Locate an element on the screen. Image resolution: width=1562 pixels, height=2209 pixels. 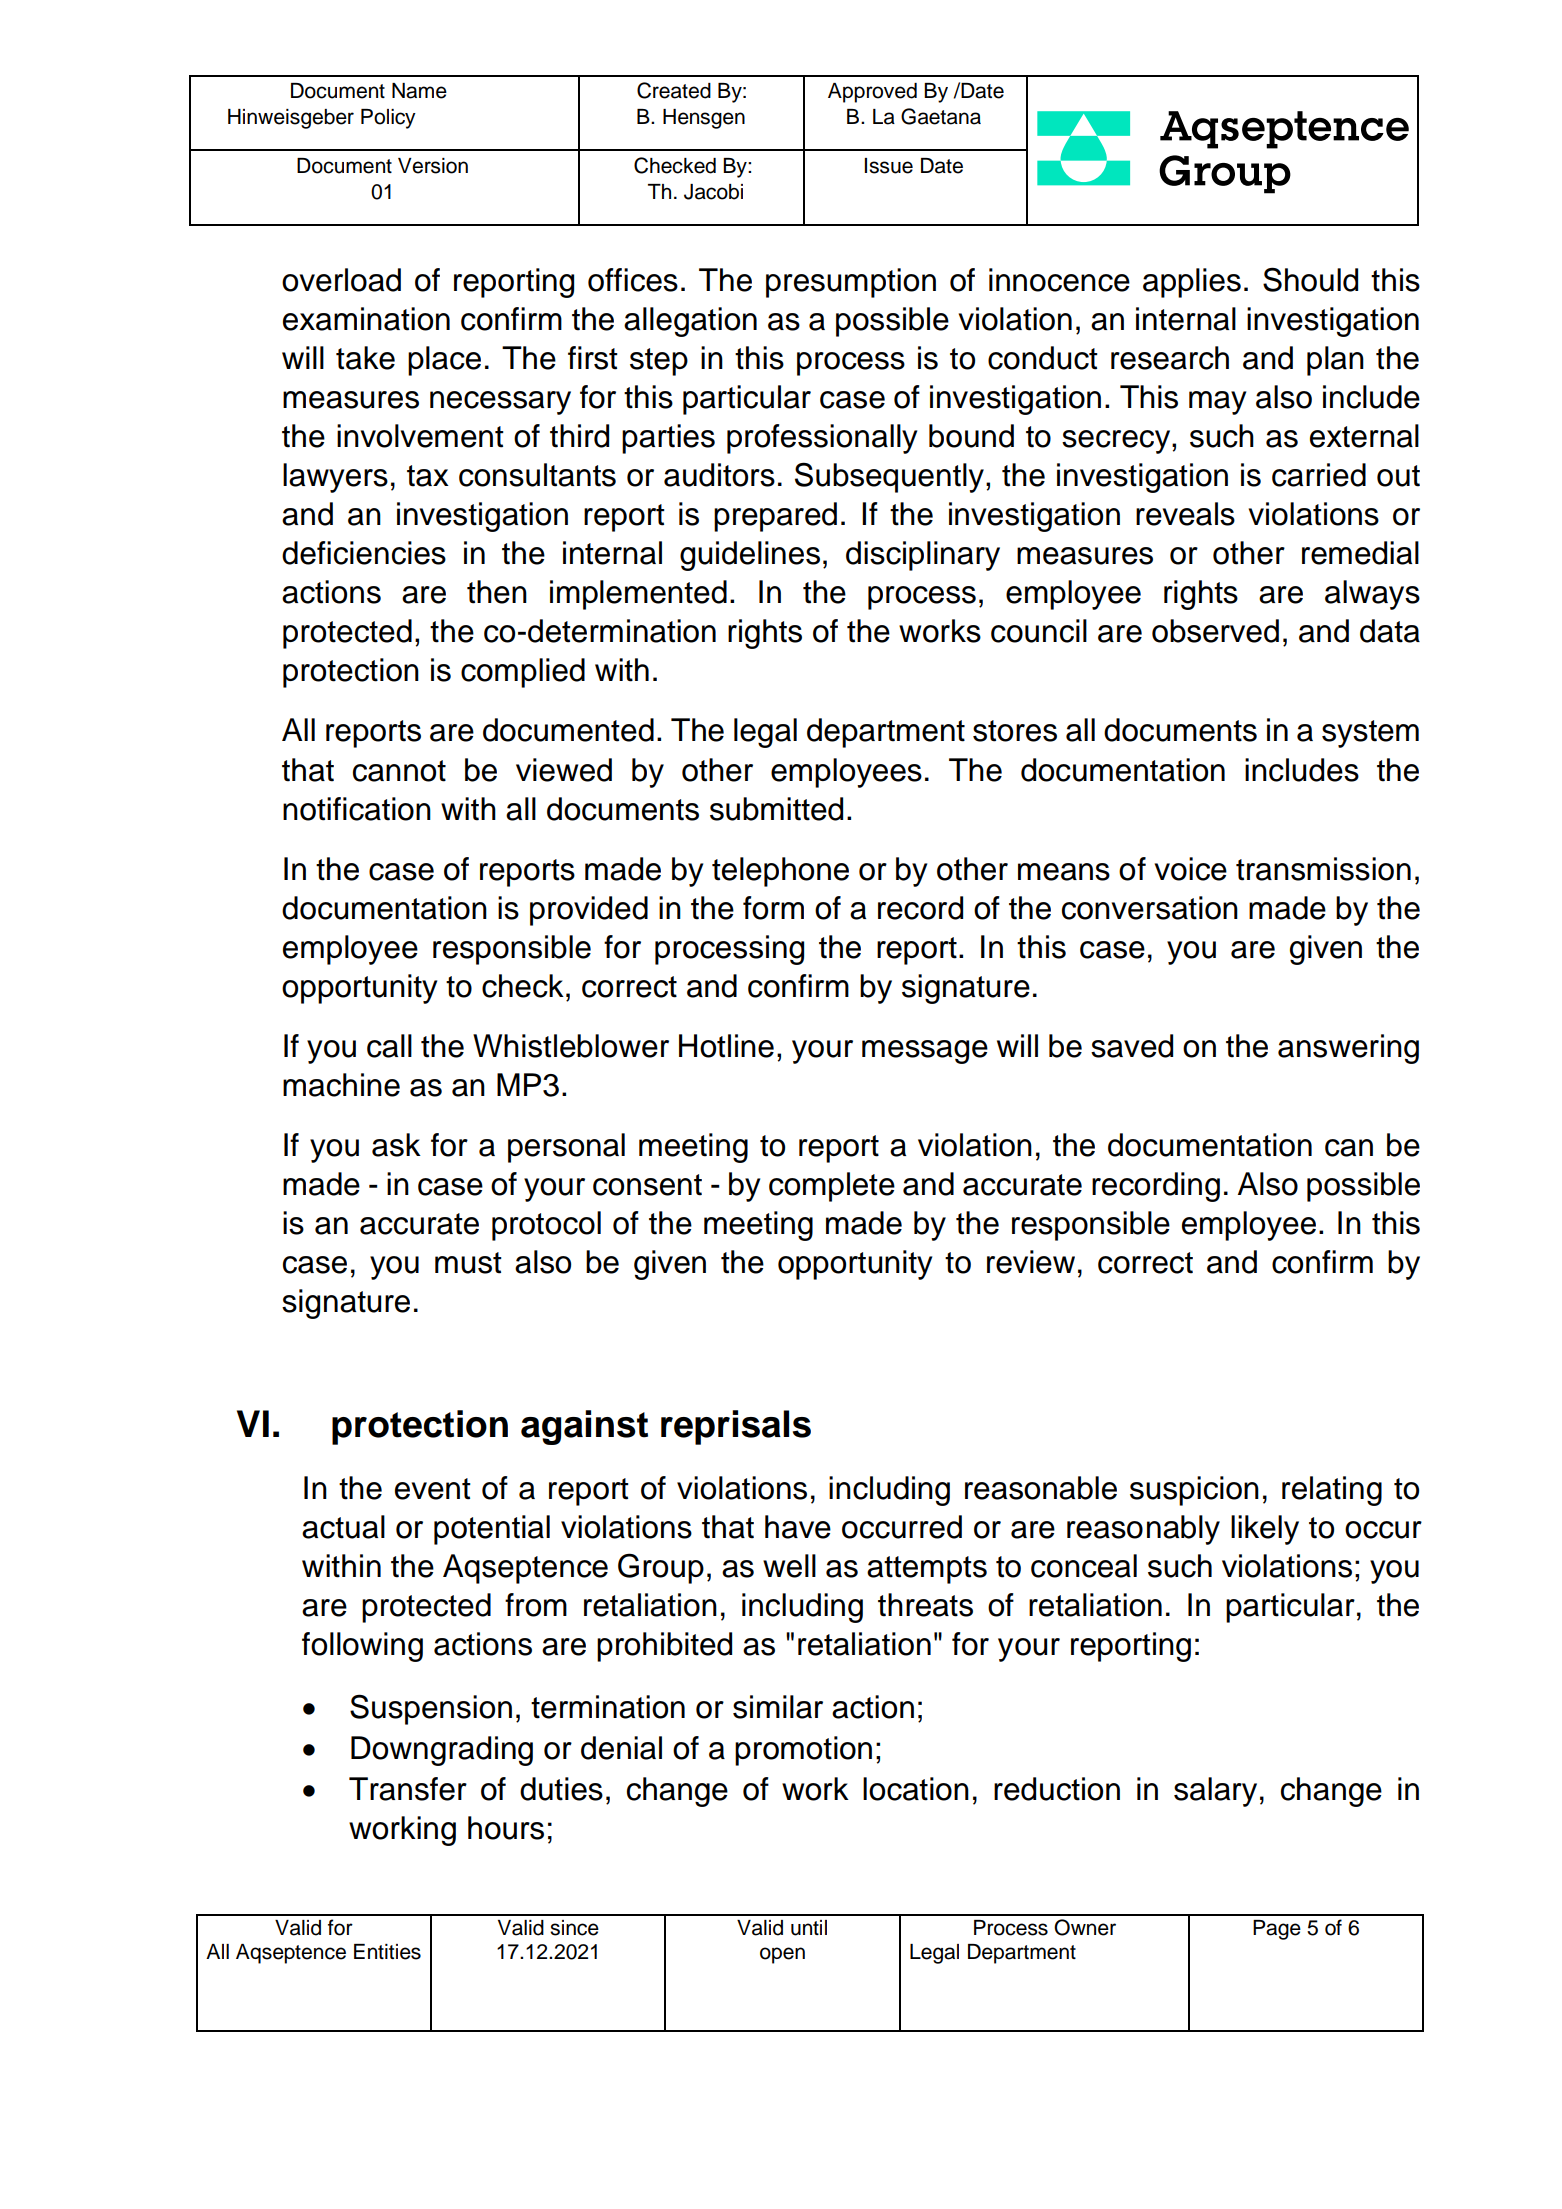
Should is located at coordinates (1310, 279).
